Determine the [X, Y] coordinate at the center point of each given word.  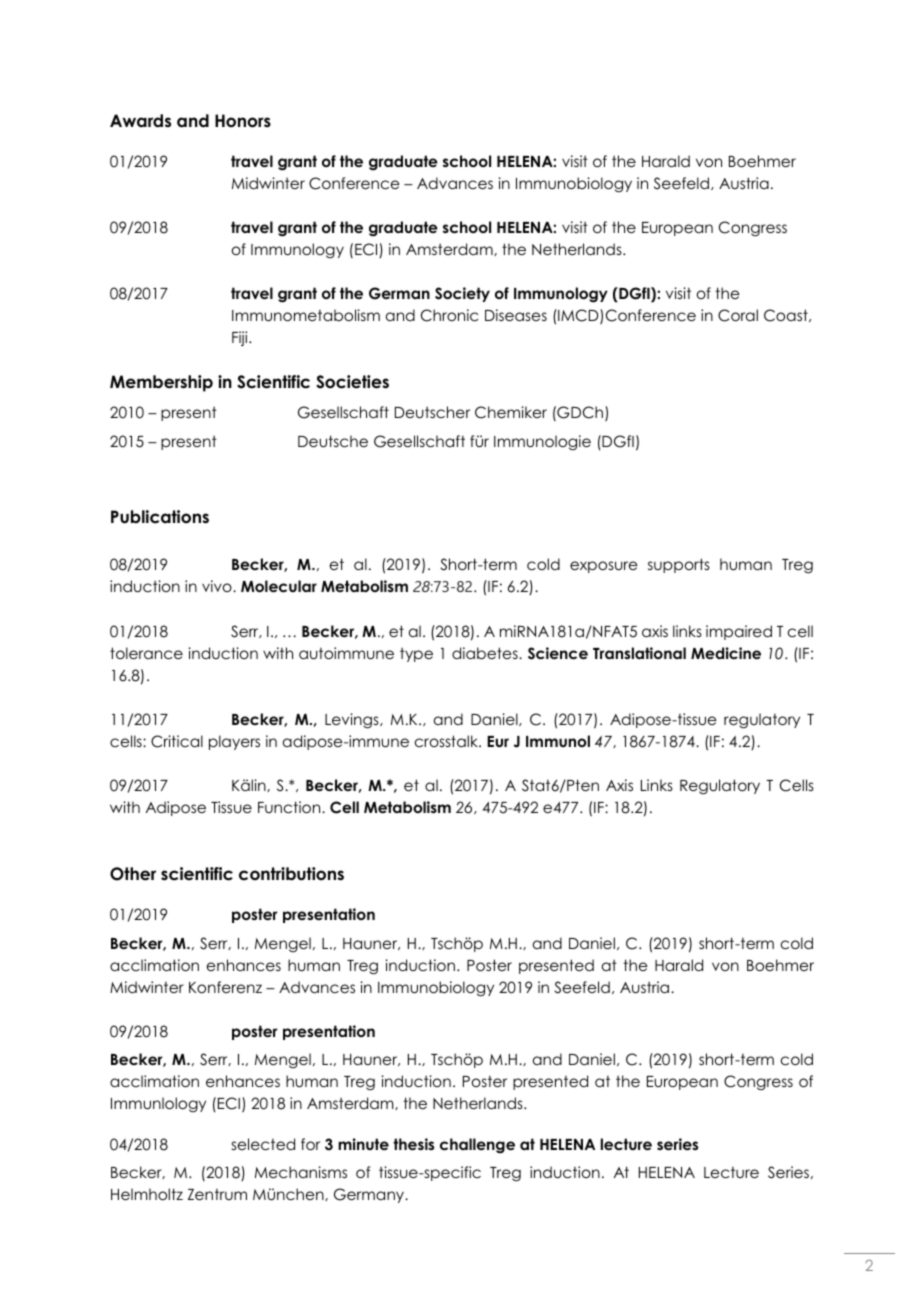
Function [290, 807]
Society [462, 294]
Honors [243, 121]
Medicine [726, 653]
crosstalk [447, 741]
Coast [787, 315]
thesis [413, 1144]
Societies [352, 382]
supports [679, 565]
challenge [477, 1146]
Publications [160, 517]
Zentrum [217, 1194]
